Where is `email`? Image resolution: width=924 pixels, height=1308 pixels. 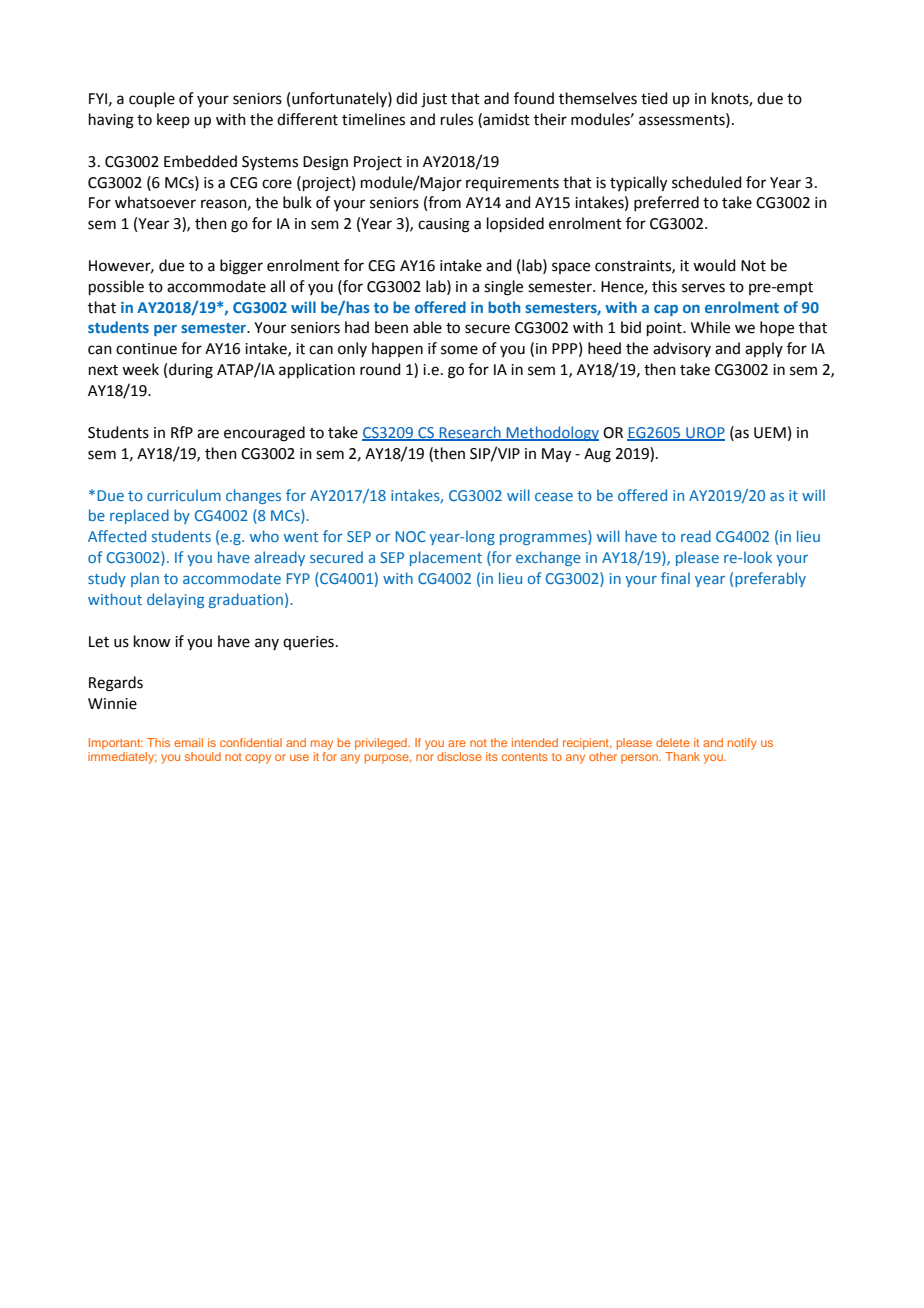
email is located at coordinates (188, 742).
